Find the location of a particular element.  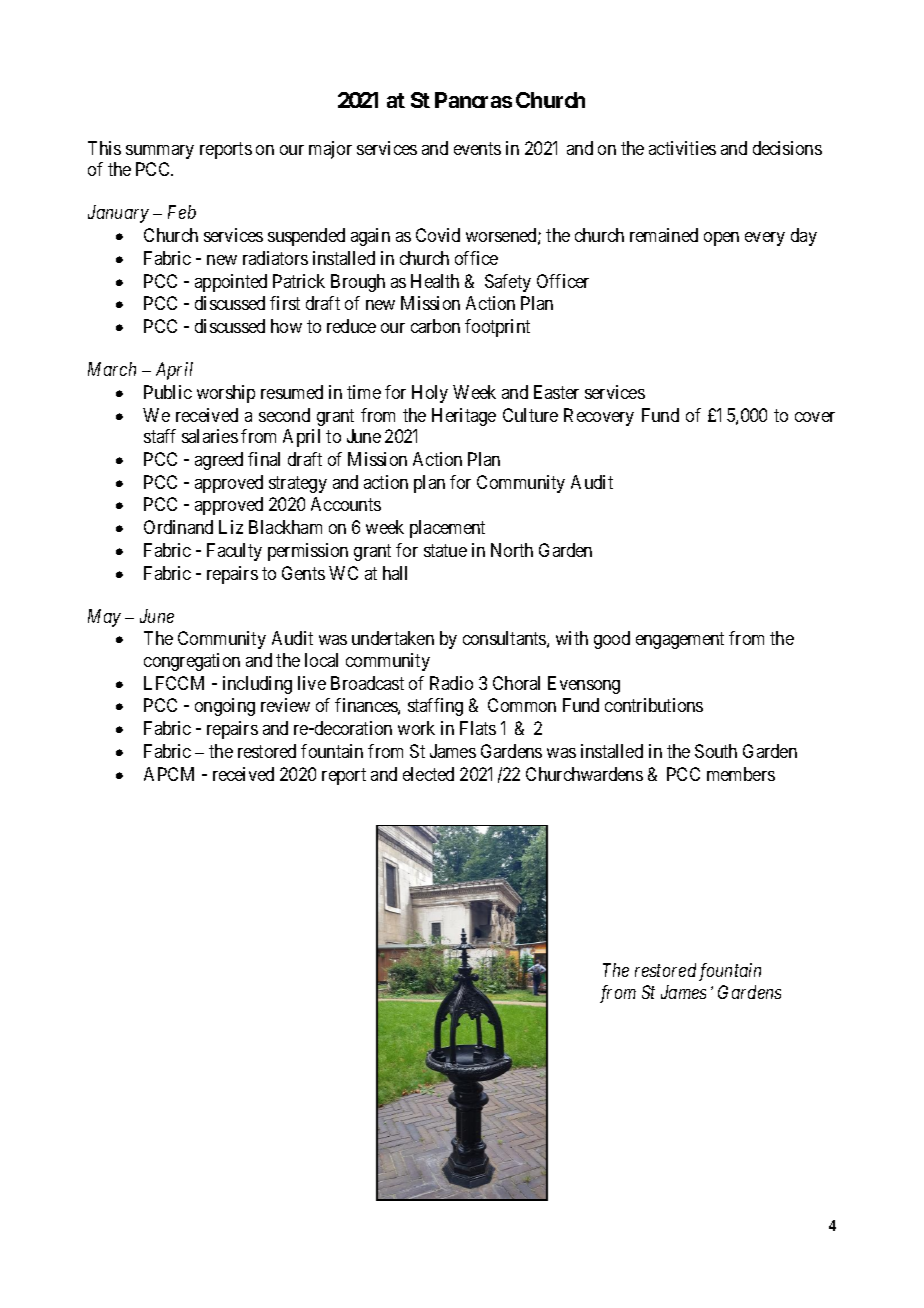

elected is located at coordinates (428, 774).
